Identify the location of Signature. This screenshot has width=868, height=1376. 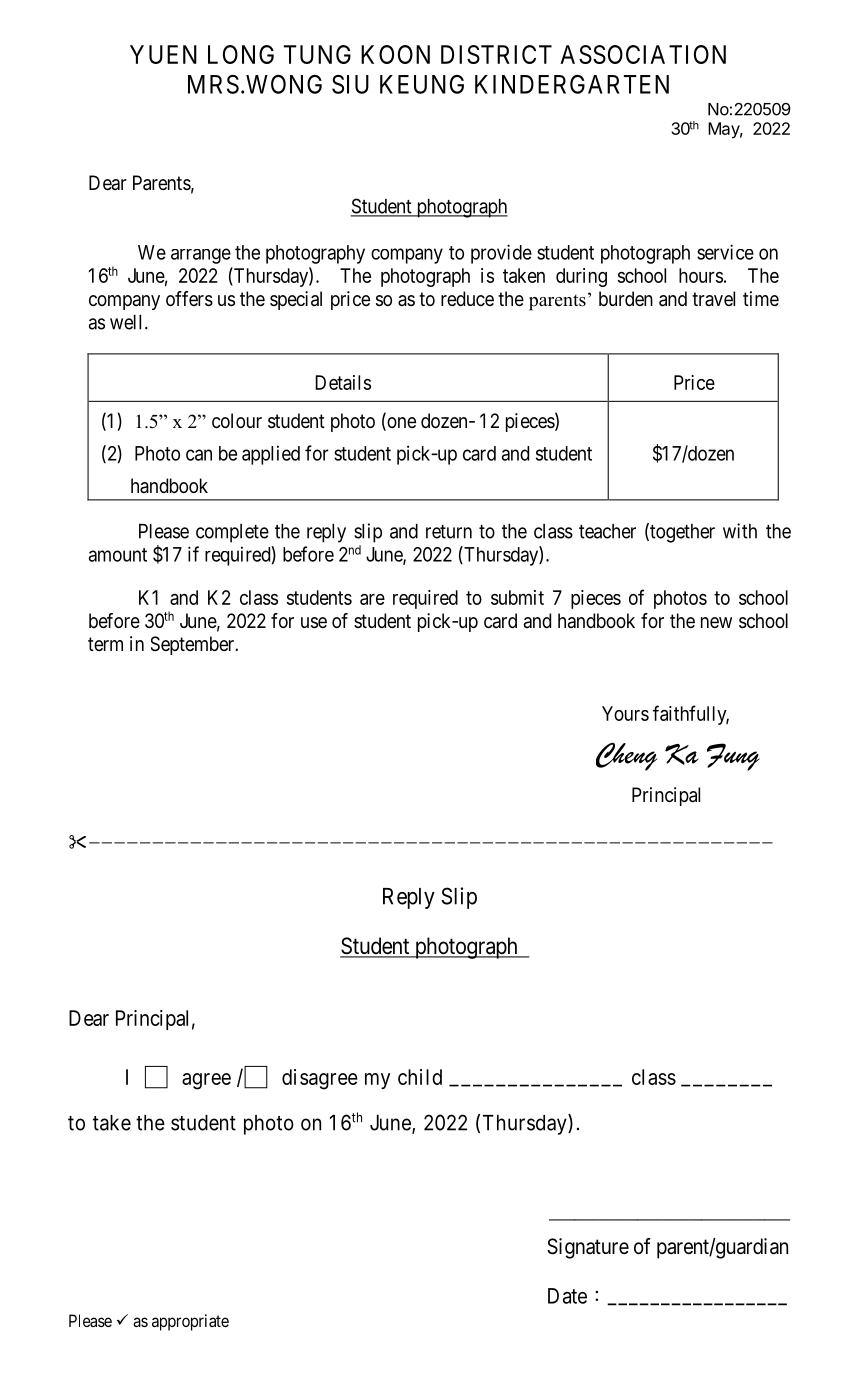
(588, 1248).
